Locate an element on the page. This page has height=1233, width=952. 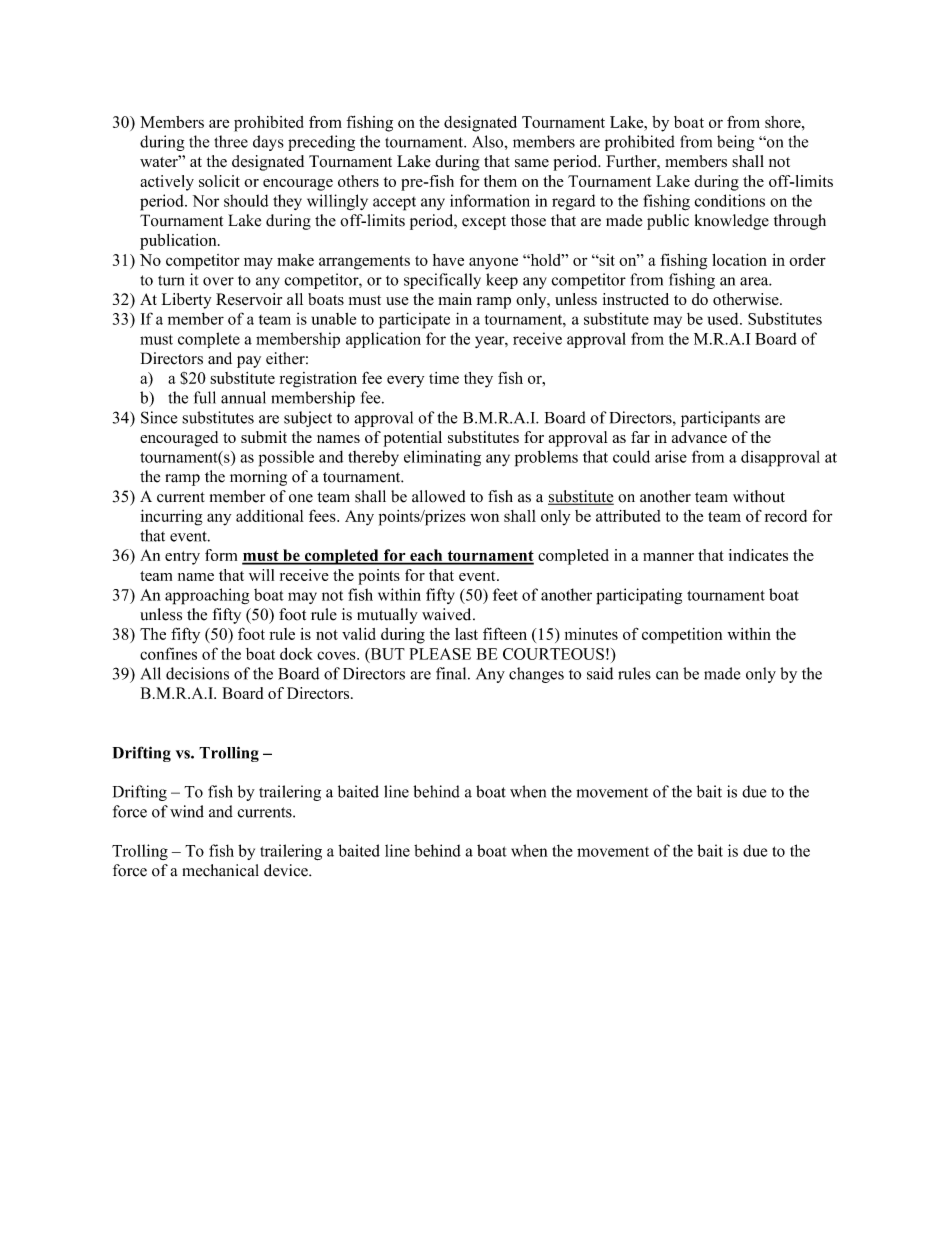
Reservoir is located at coordinates (249, 299).
